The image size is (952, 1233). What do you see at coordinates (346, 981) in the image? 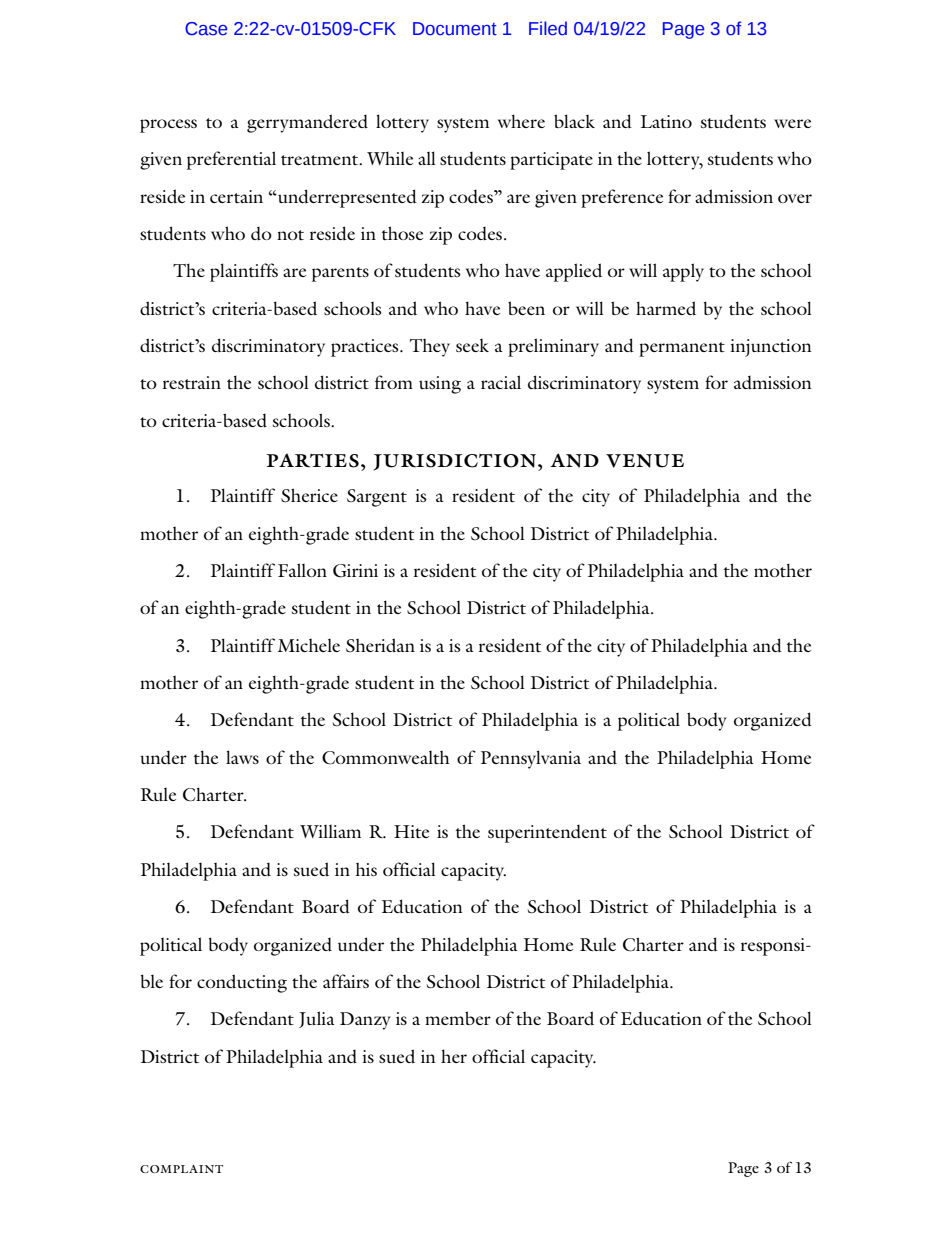
I see `affairs` at bounding box center [346, 981].
